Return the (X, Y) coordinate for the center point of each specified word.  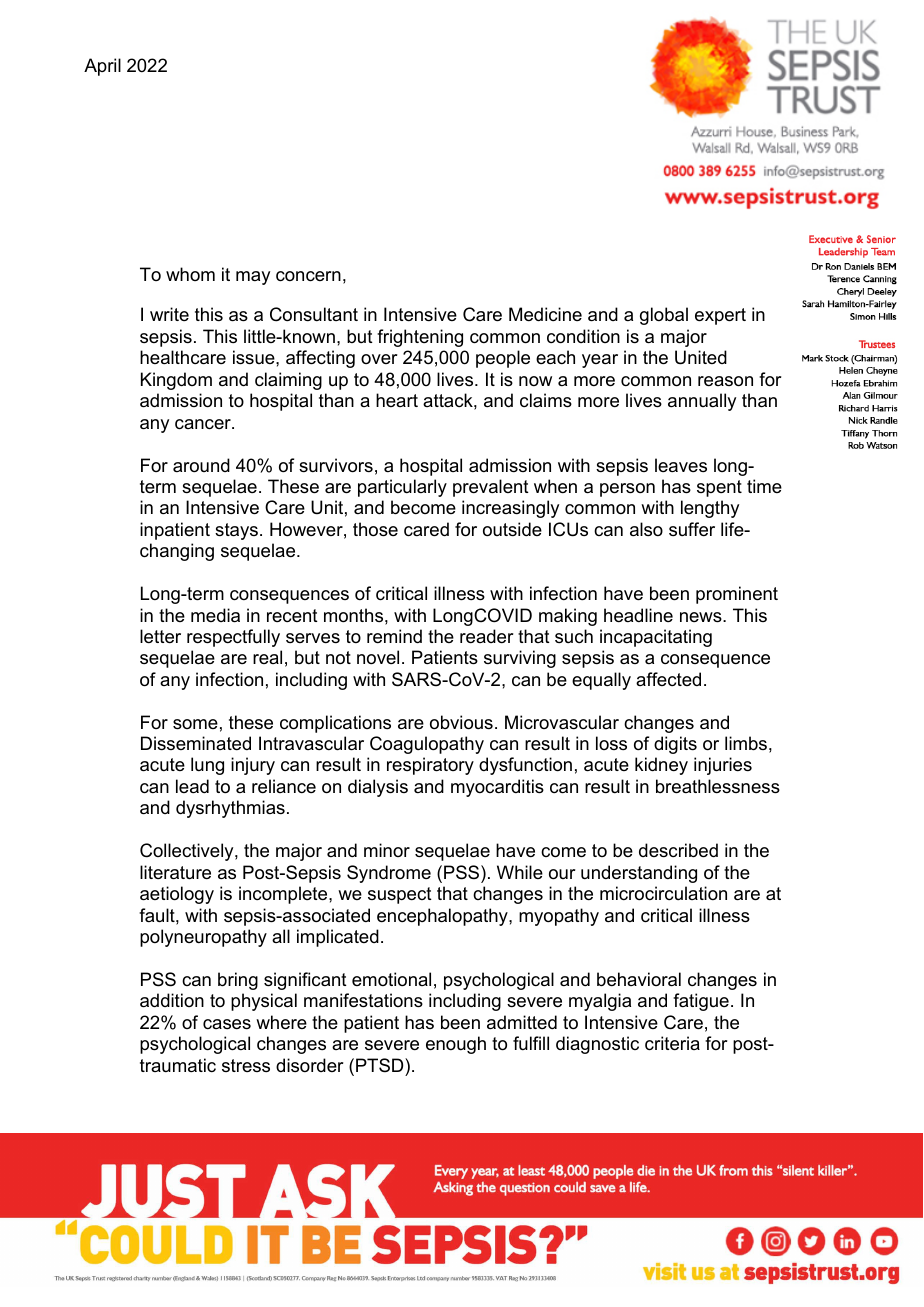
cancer (204, 424)
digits (675, 745)
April (102, 67)
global (664, 316)
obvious (461, 722)
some (195, 724)
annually (702, 402)
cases (227, 1024)
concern (308, 276)
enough (456, 1045)
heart (397, 400)
